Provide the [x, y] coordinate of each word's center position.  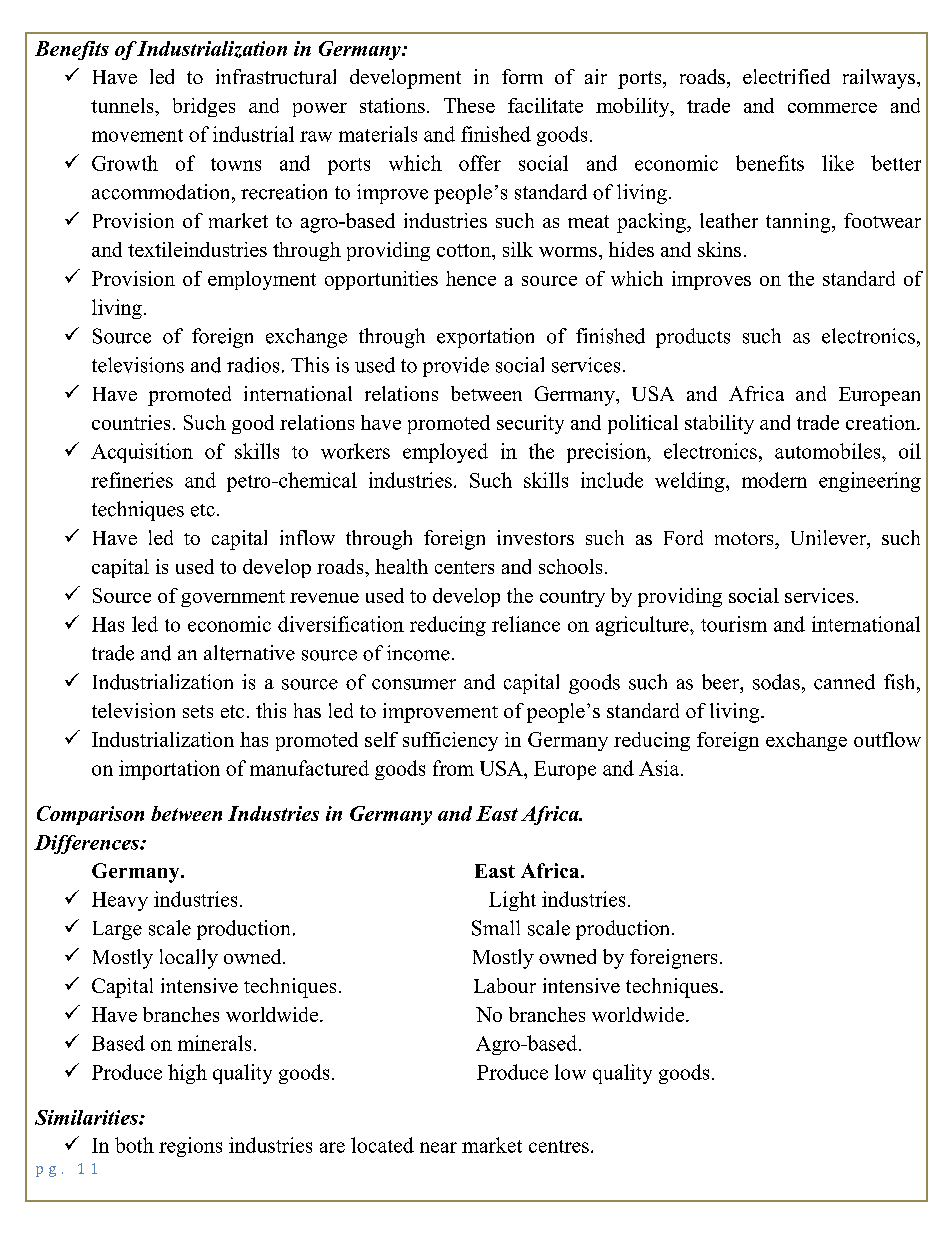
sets [198, 711]
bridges [204, 107]
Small [496, 928]
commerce [832, 108]
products [693, 338]
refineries [132, 480]
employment [262, 280]
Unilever [830, 539]
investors [535, 537]
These [469, 105]
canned [844, 682]
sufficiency [450, 741]
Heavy [120, 901]
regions [190, 1147]
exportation [485, 338]
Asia [660, 768]
